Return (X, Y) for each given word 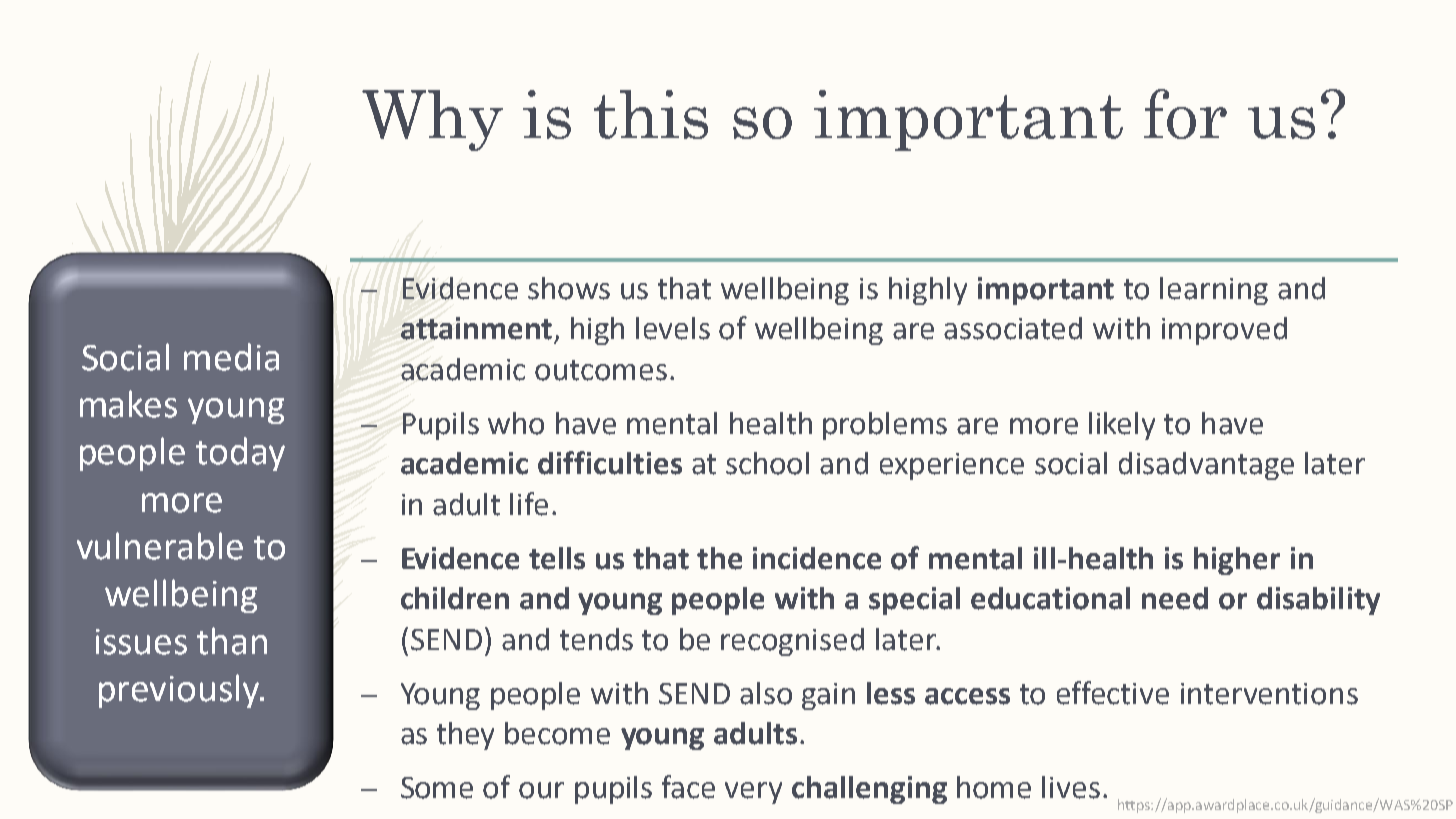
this (651, 114)
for (1185, 114)
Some (437, 788)
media (231, 357)
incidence (817, 558)
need (1175, 598)
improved (1224, 331)
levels (673, 328)
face (688, 787)
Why (432, 120)
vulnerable (160, 546)
